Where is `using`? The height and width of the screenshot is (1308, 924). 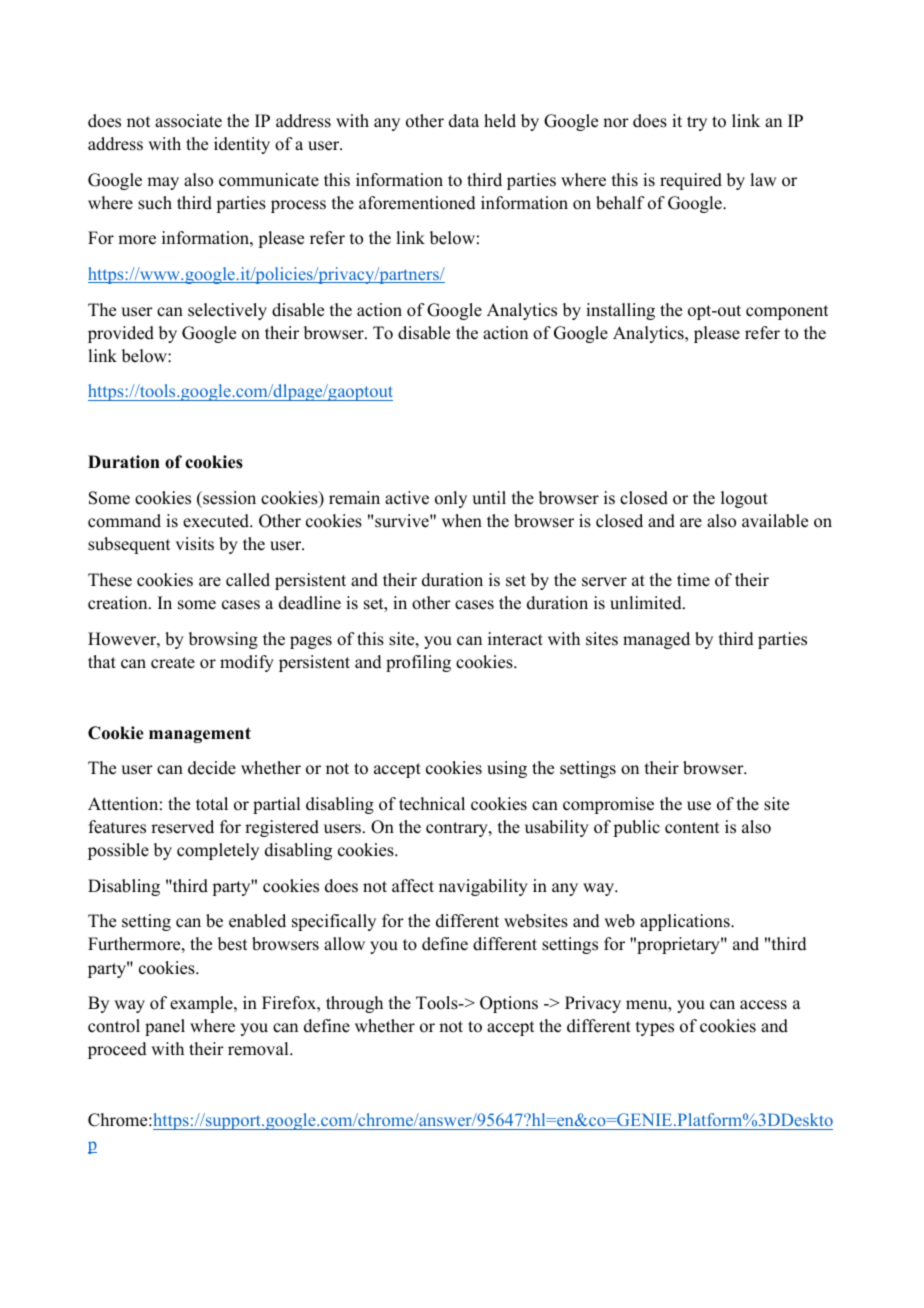 using is located at coordinates (507, 769).
